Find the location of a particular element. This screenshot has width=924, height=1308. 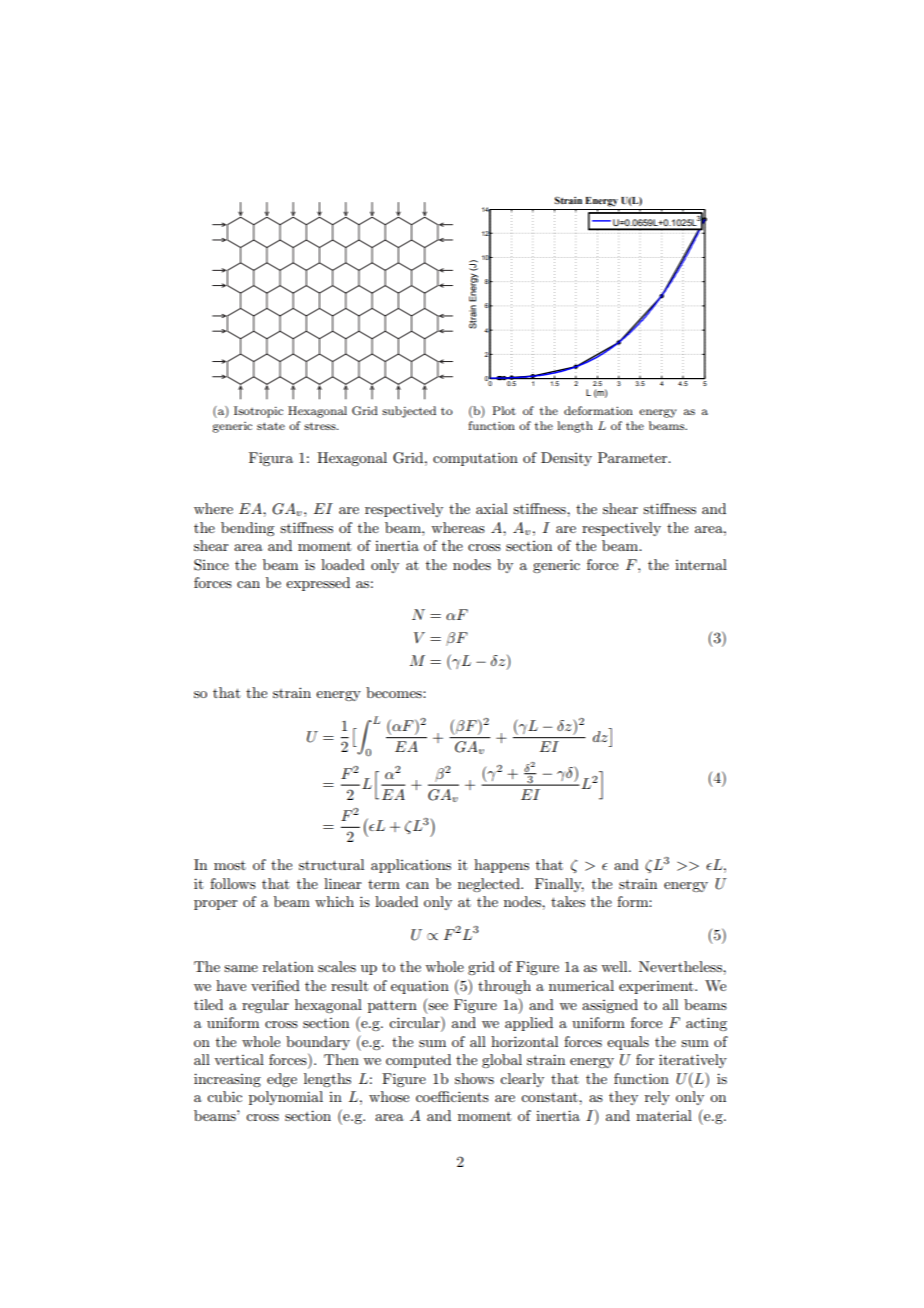

applications is located at coordinates (411, 866).
